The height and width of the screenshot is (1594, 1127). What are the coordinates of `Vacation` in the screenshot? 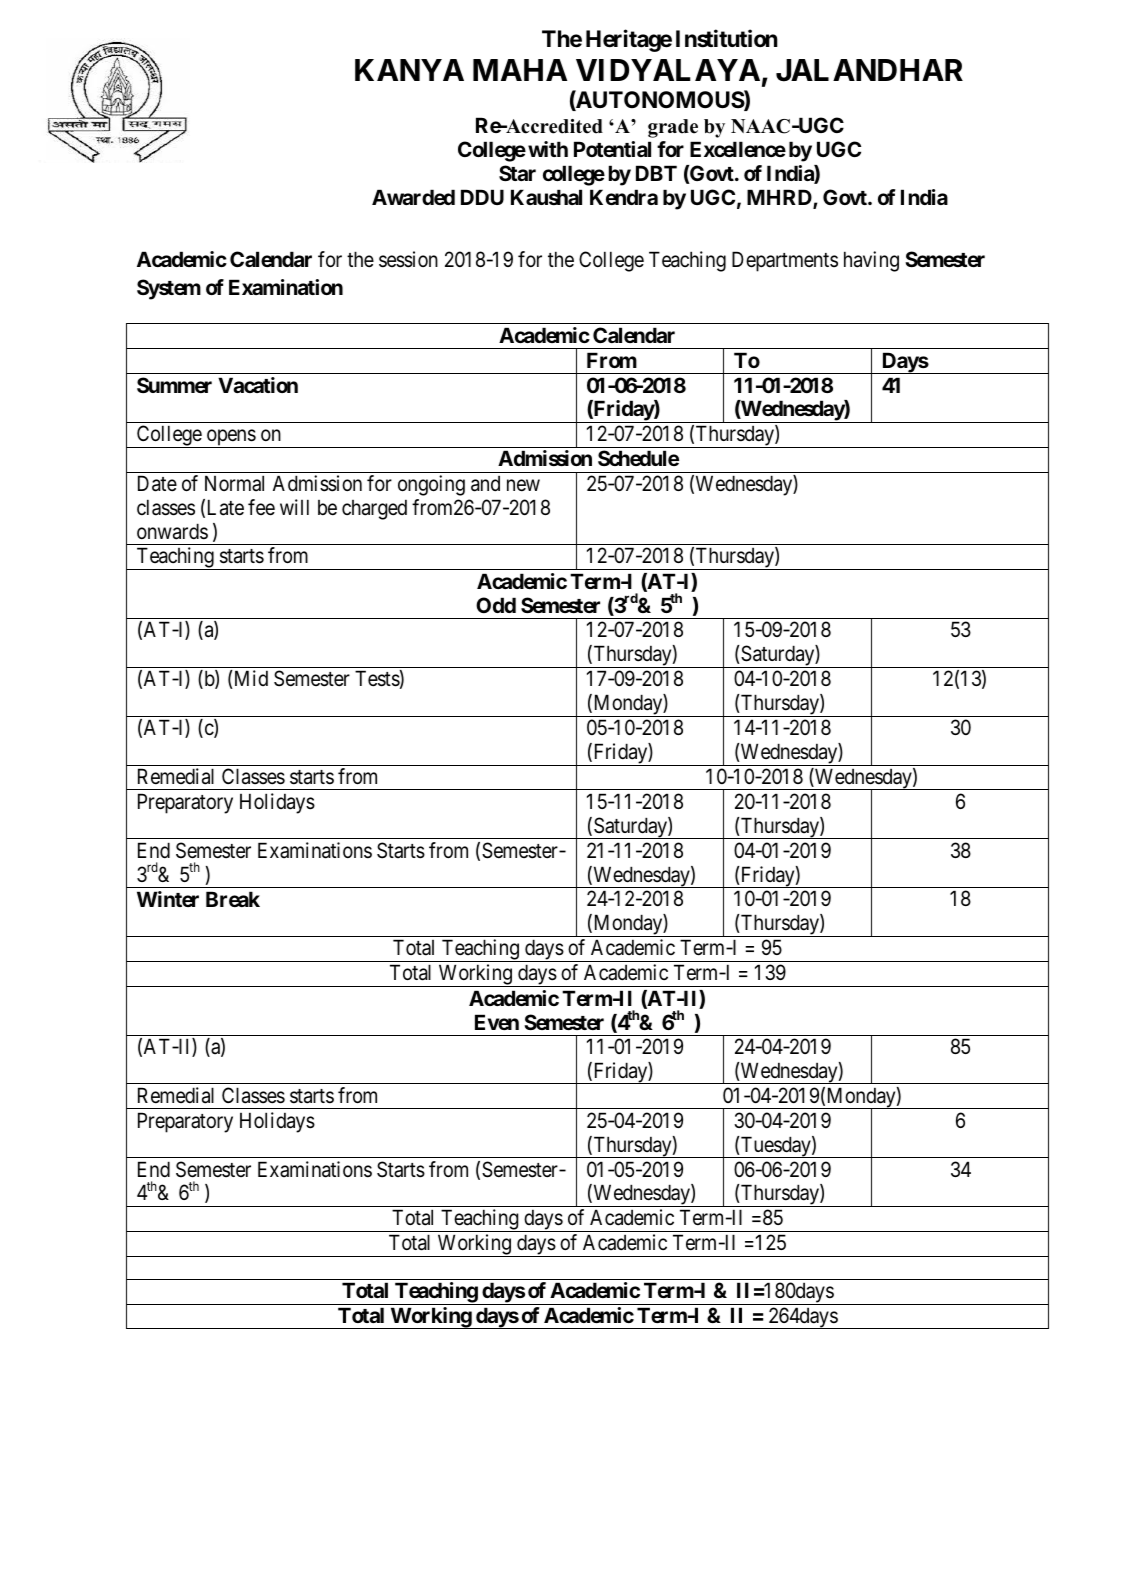 It's located at (258, 385).
